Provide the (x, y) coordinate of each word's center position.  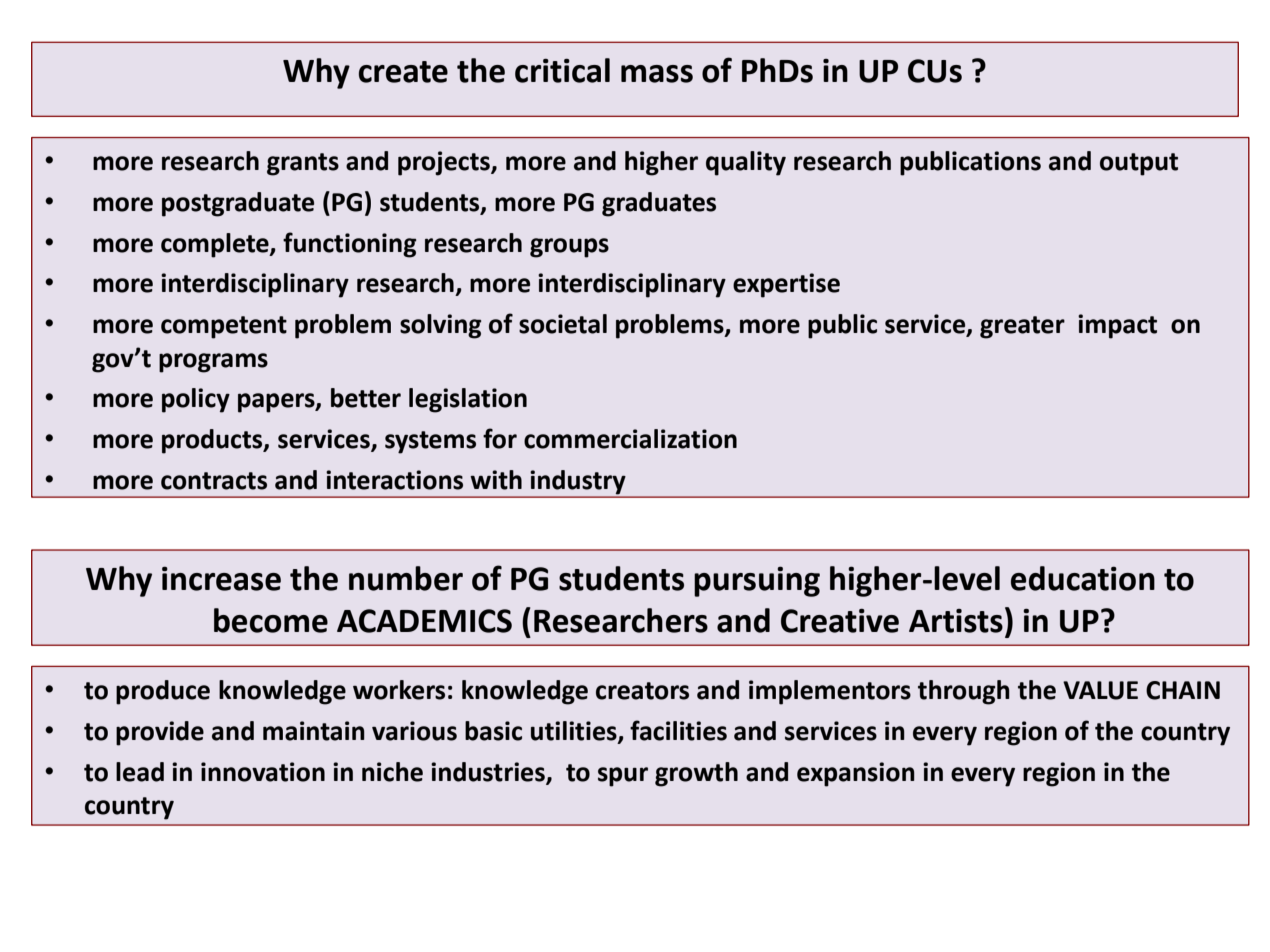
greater (1022, 327)
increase (221, 578)
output (1139, 164)
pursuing (757, 581)
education (1083, 578)
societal (563, 324)
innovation (263, 772)
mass (657, 74)
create (403, 72)
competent (224, 327)
